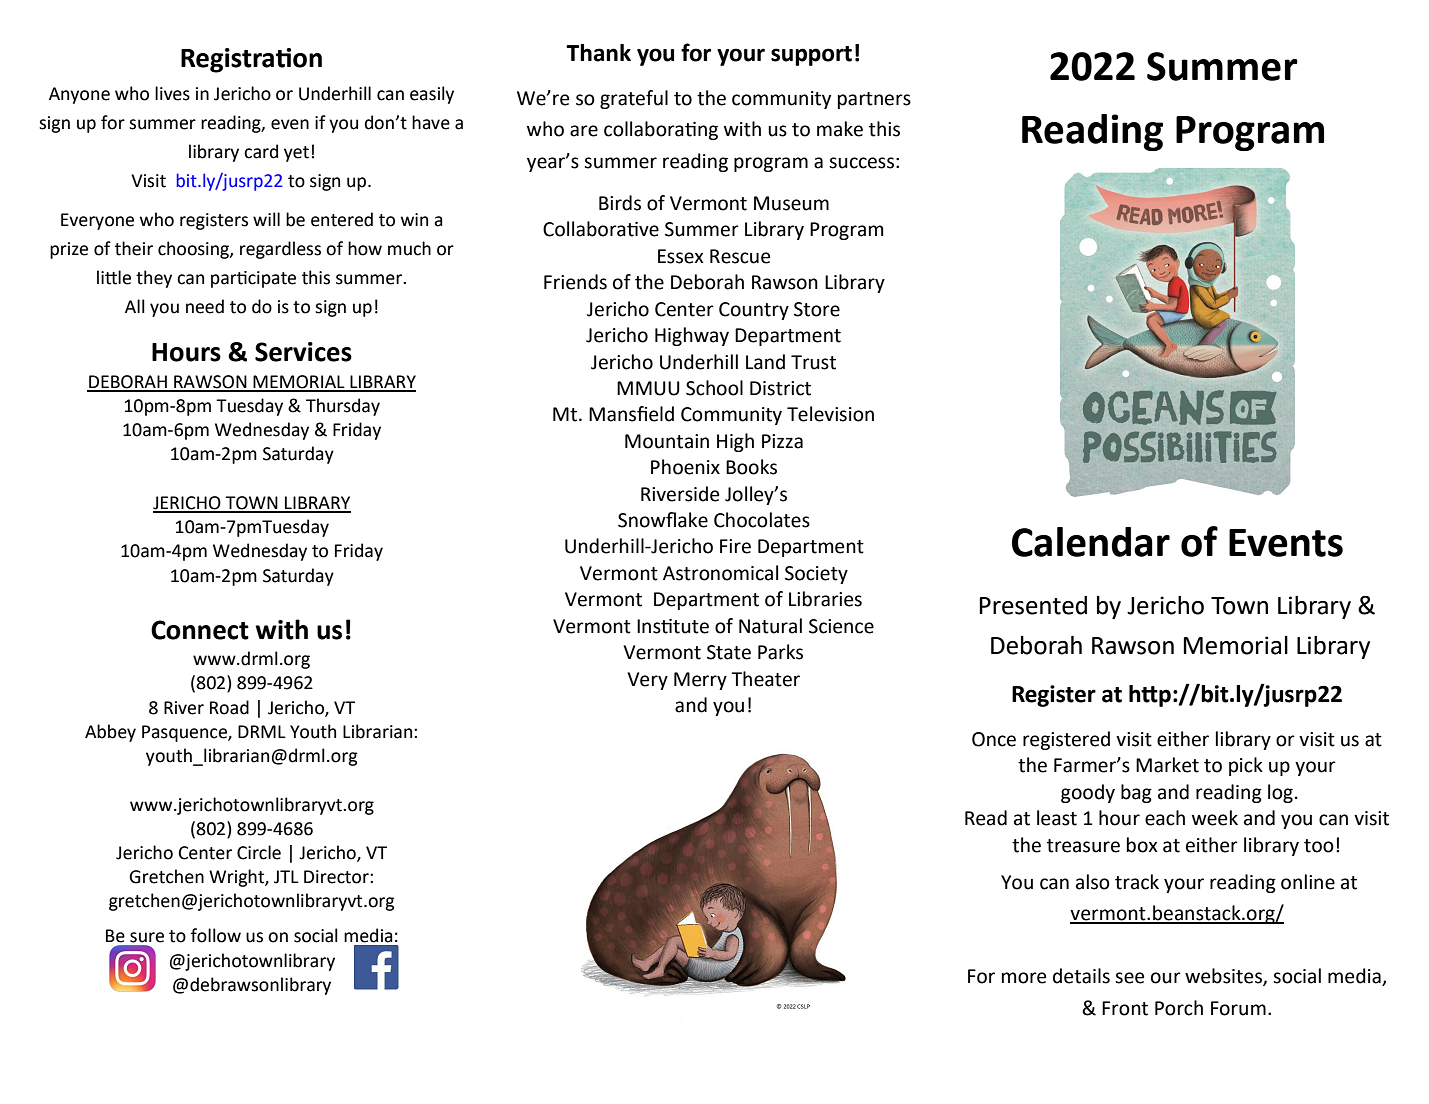  I want to click on partners, so click(874, 100).
